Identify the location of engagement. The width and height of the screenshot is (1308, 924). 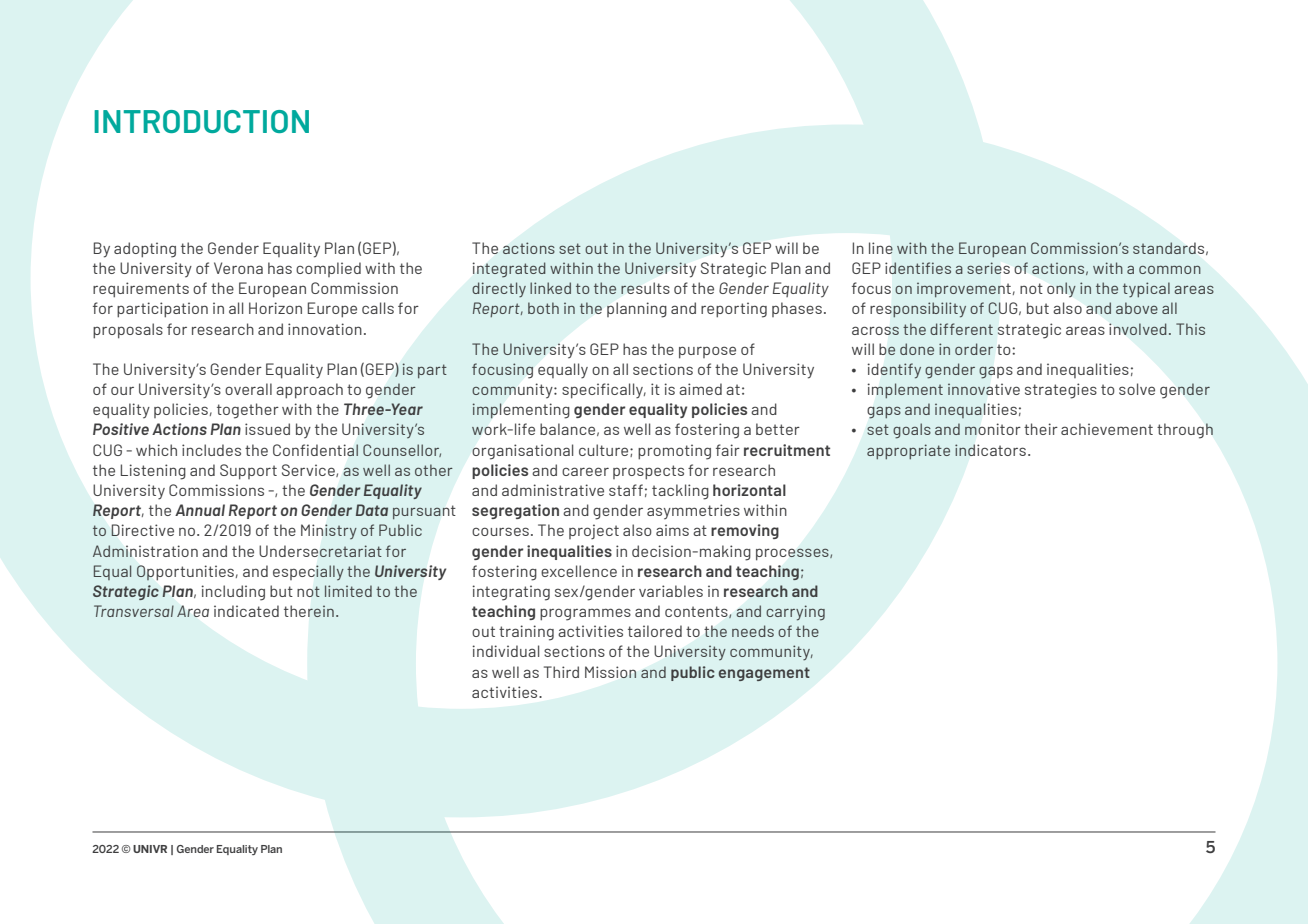
(764, 674).
